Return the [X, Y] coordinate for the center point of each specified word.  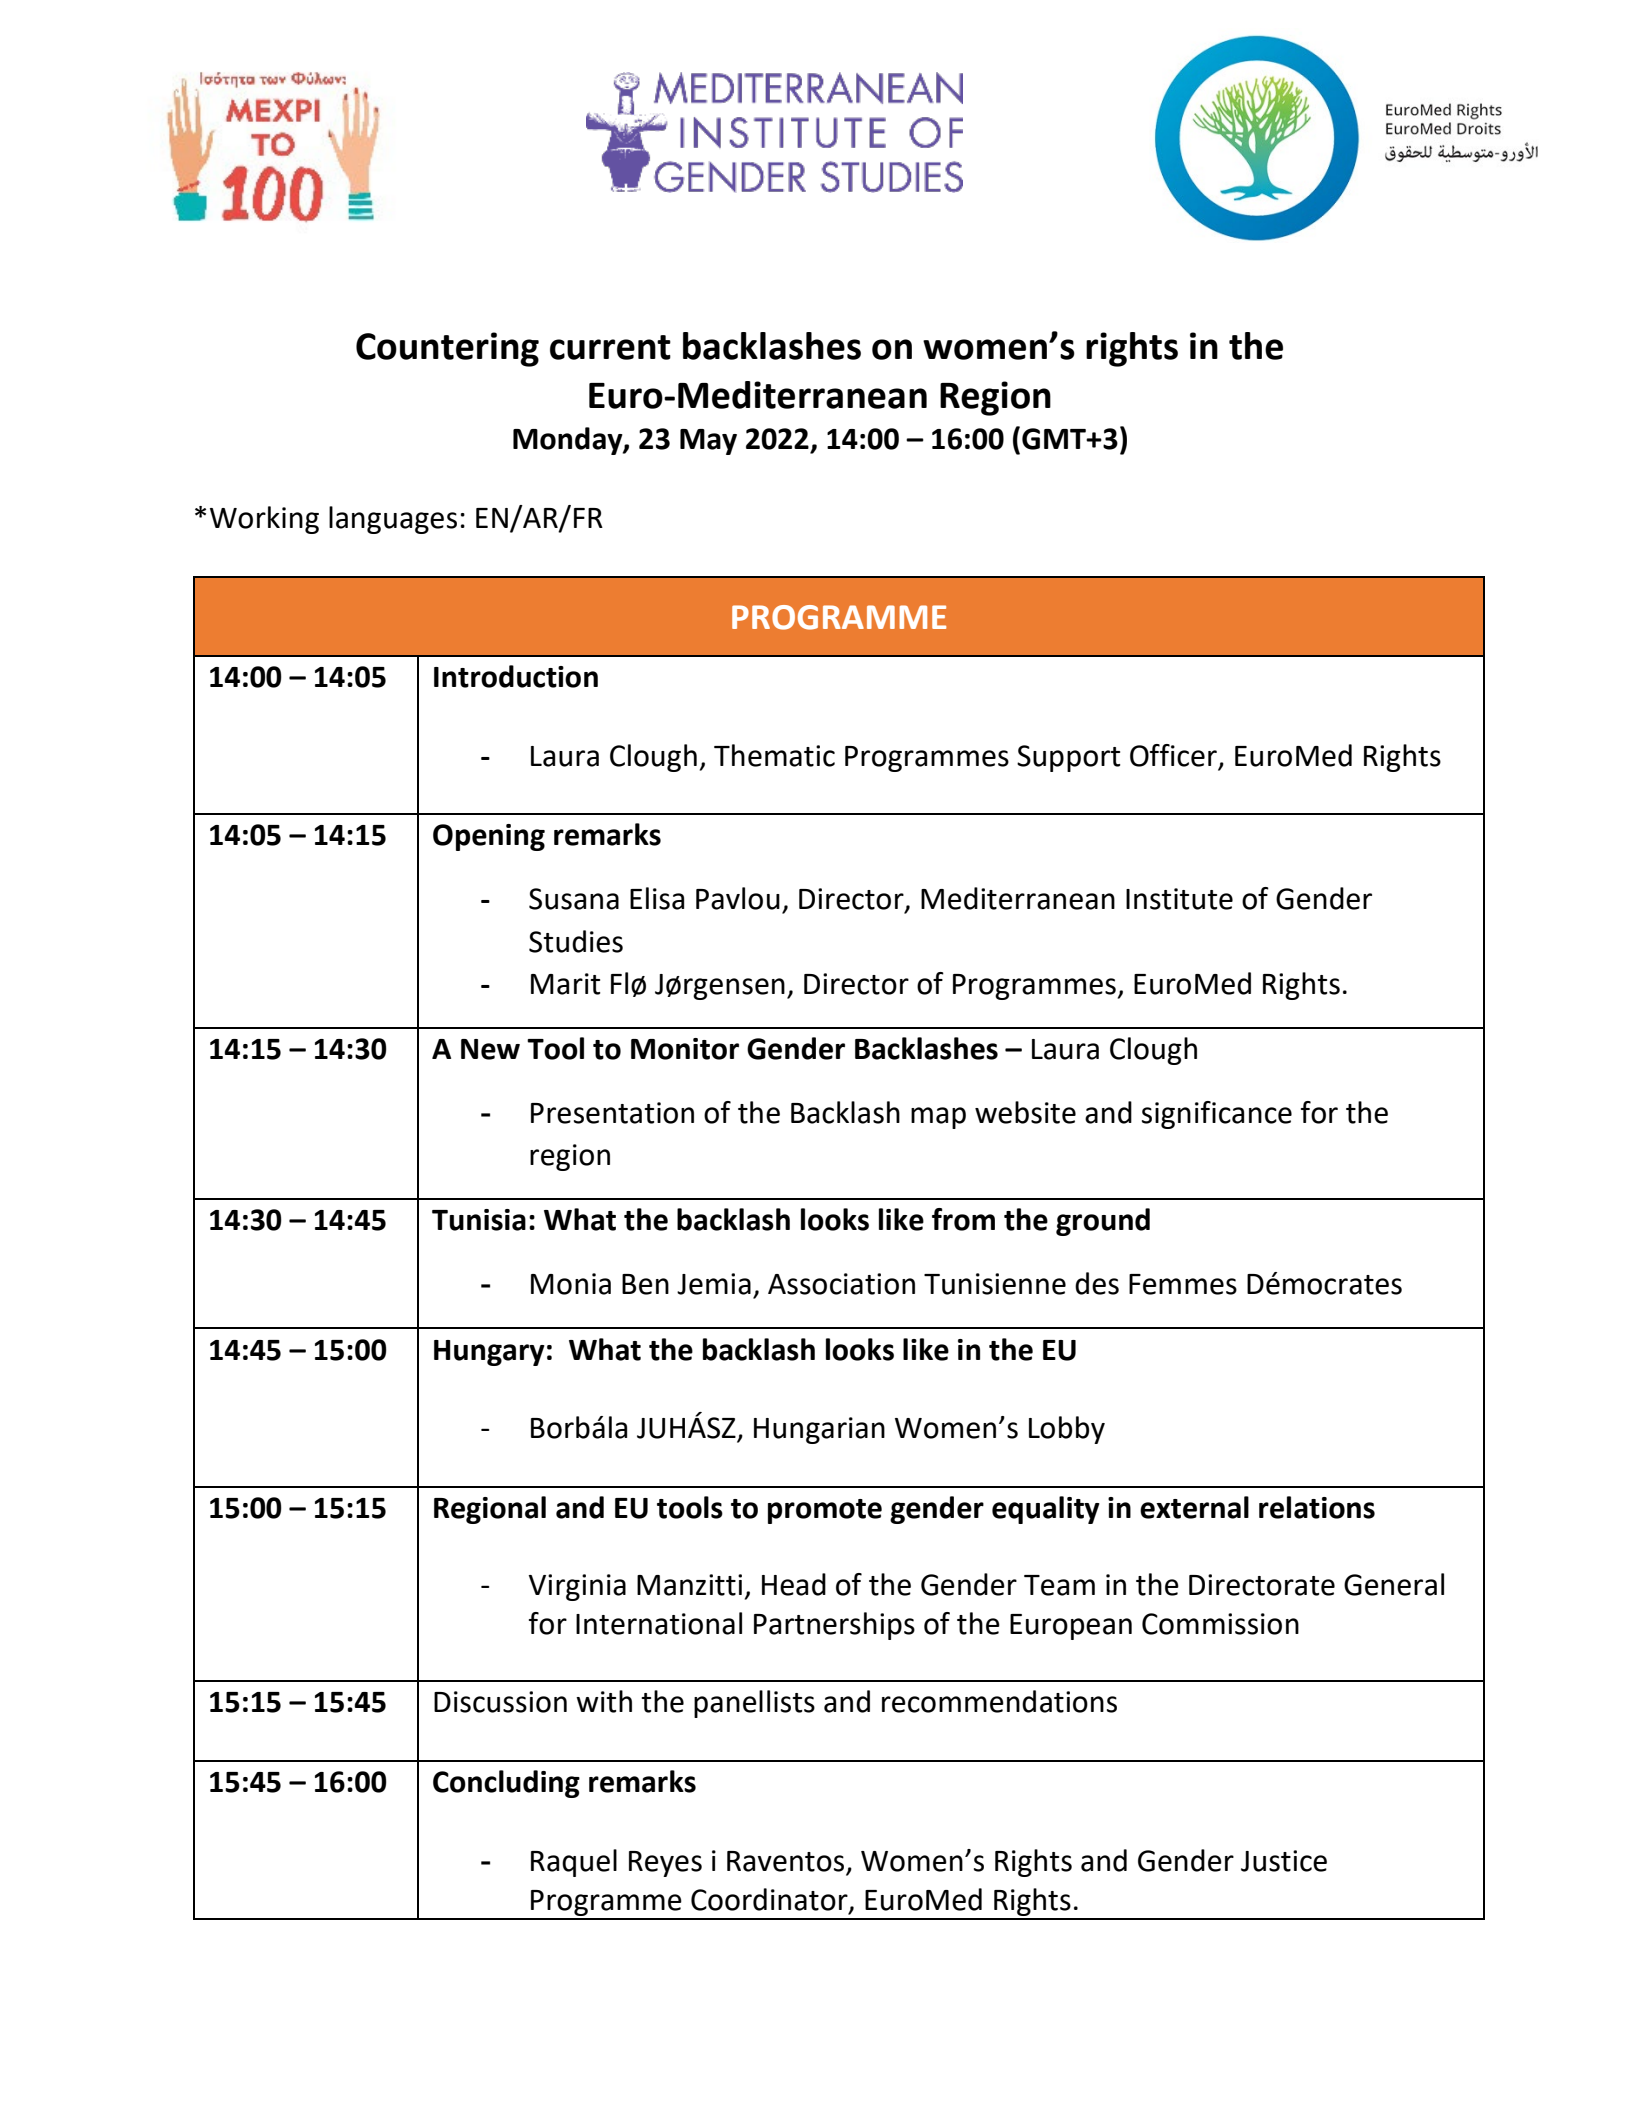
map [938, 1118]
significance [1217, 1115]
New [490, 1049]
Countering [447, 349]
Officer [1173, 755]
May [708, 442]
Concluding [506, 1784]
